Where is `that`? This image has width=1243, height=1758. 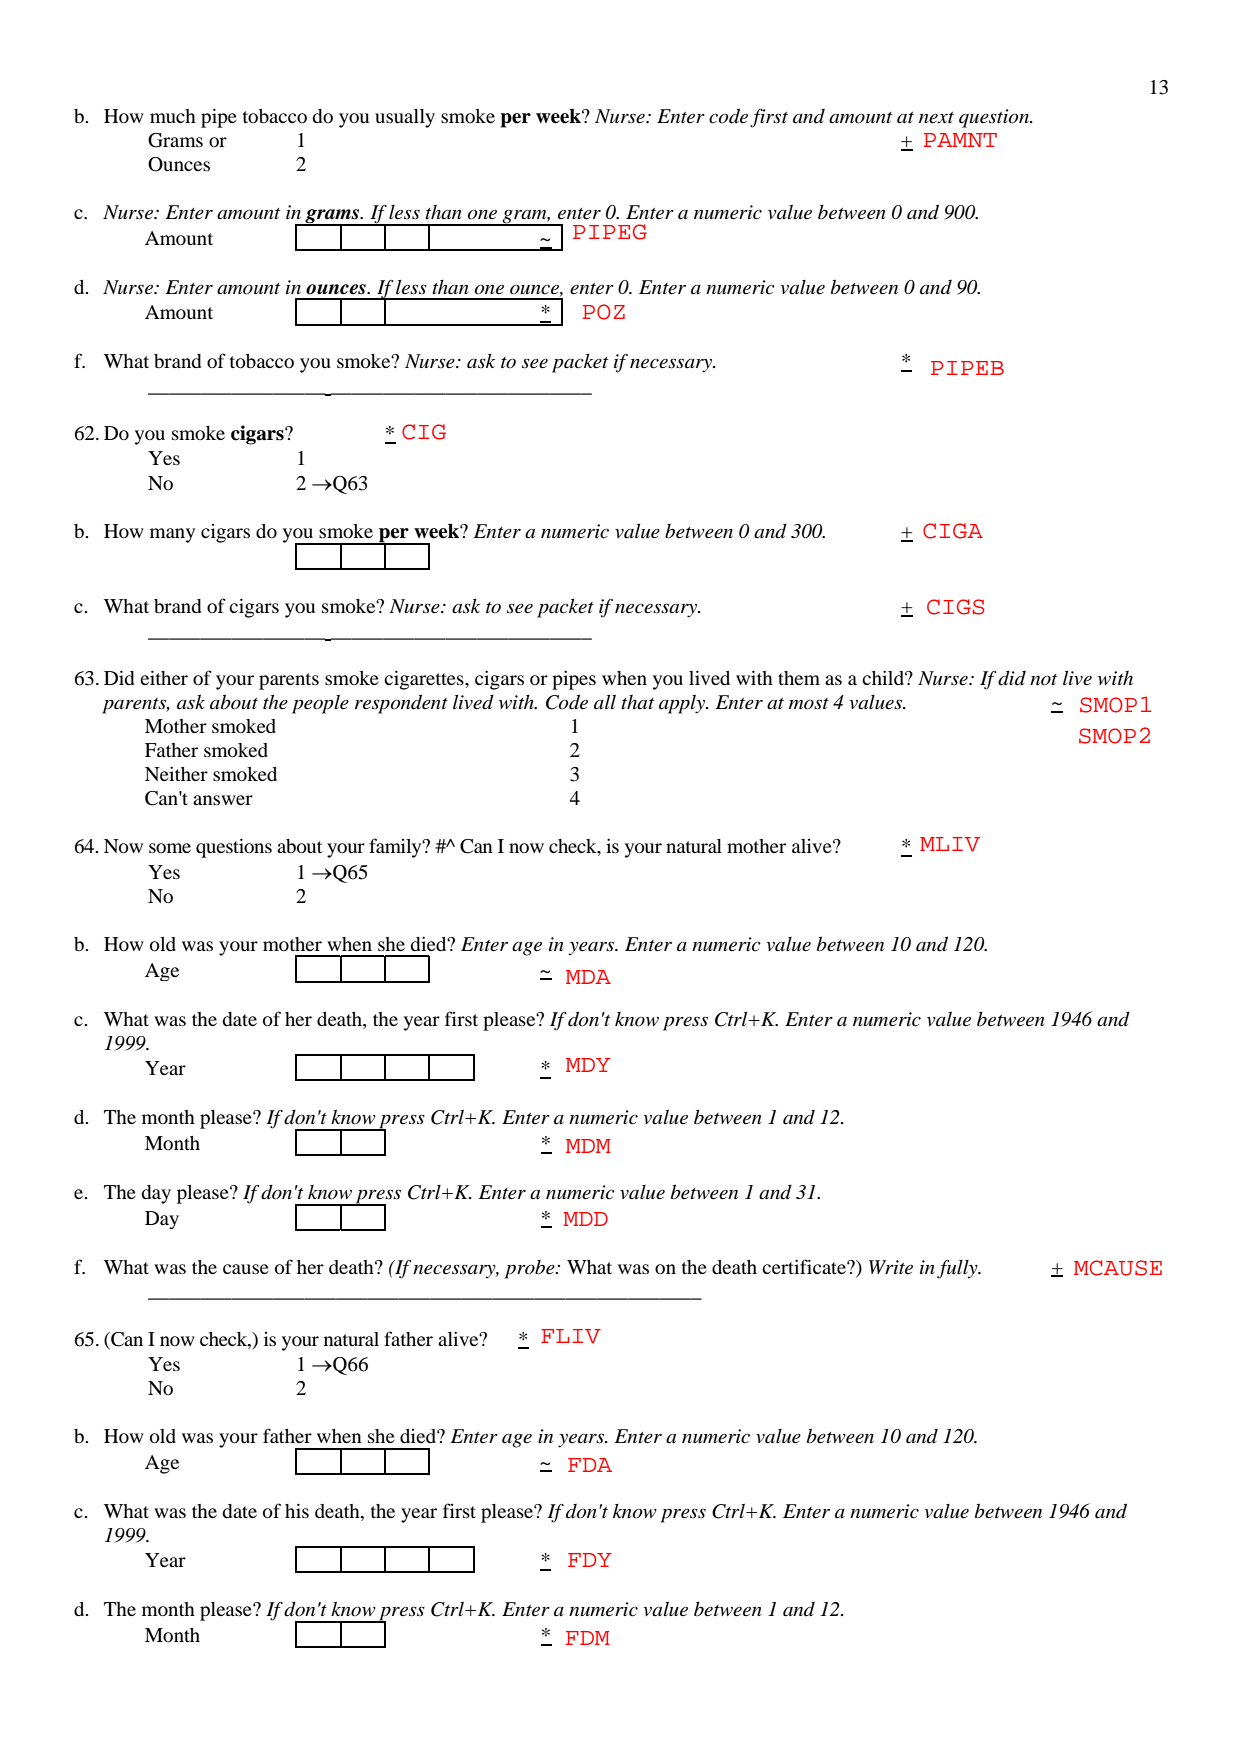
that is located at coordinates (637, 702).
